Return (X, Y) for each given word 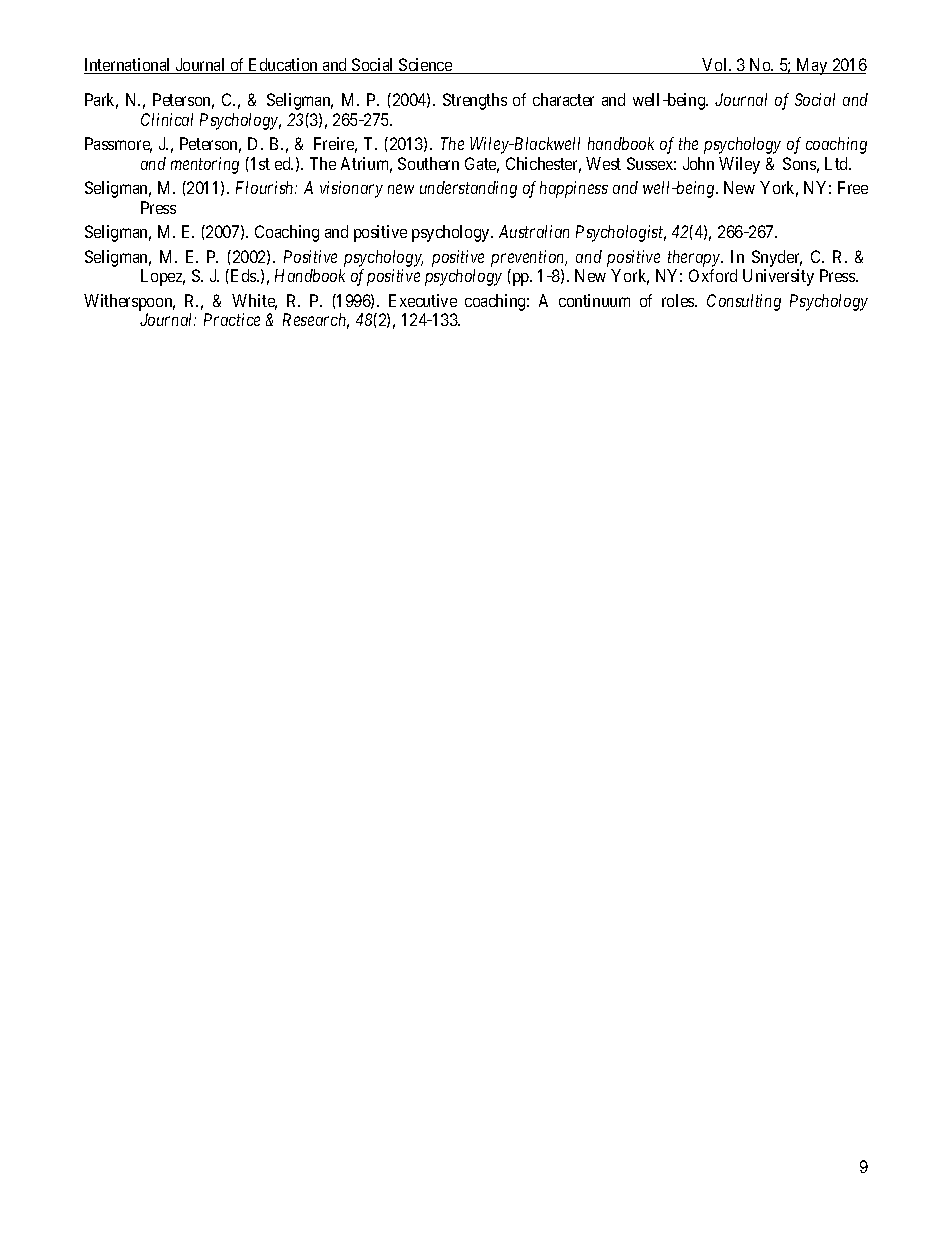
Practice (232, 319)
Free (853, 187)
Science (425, 66)
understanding (468, 189)
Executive (423, 300)
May (812, 66)
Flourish (266, 187)
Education (284, 66)
